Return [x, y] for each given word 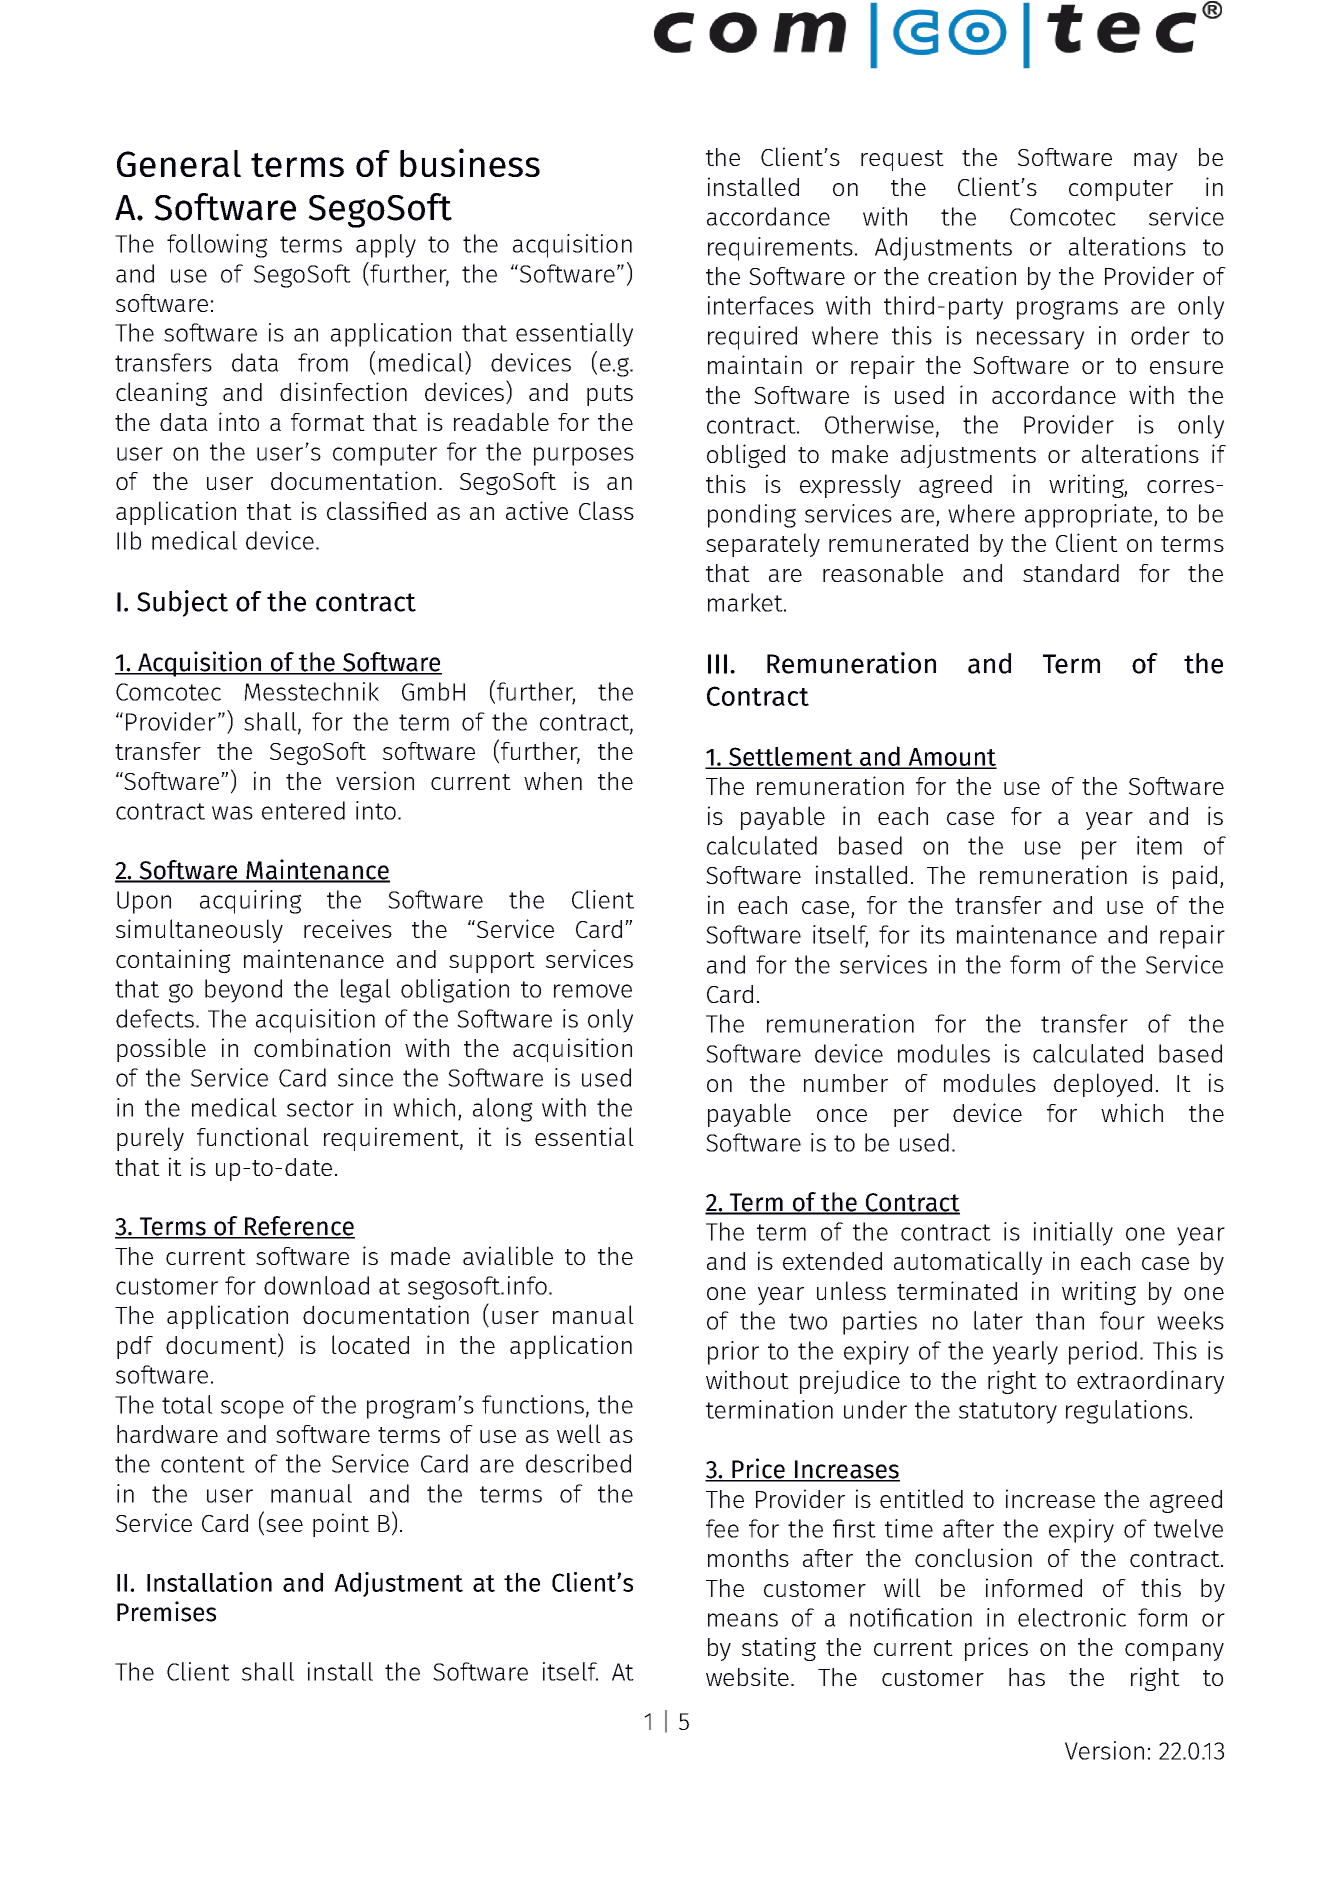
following [217, 246]
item [1159, 845]
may [1155, 162]
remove [593, 991]
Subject [182, 603]
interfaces [761, 305]
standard [1071, 573]
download [316, 1285]
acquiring [251, 902]
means [743, 1620]
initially [1073, 1234]
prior [733, 1353]
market [746, 602]
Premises [166, 1611]
